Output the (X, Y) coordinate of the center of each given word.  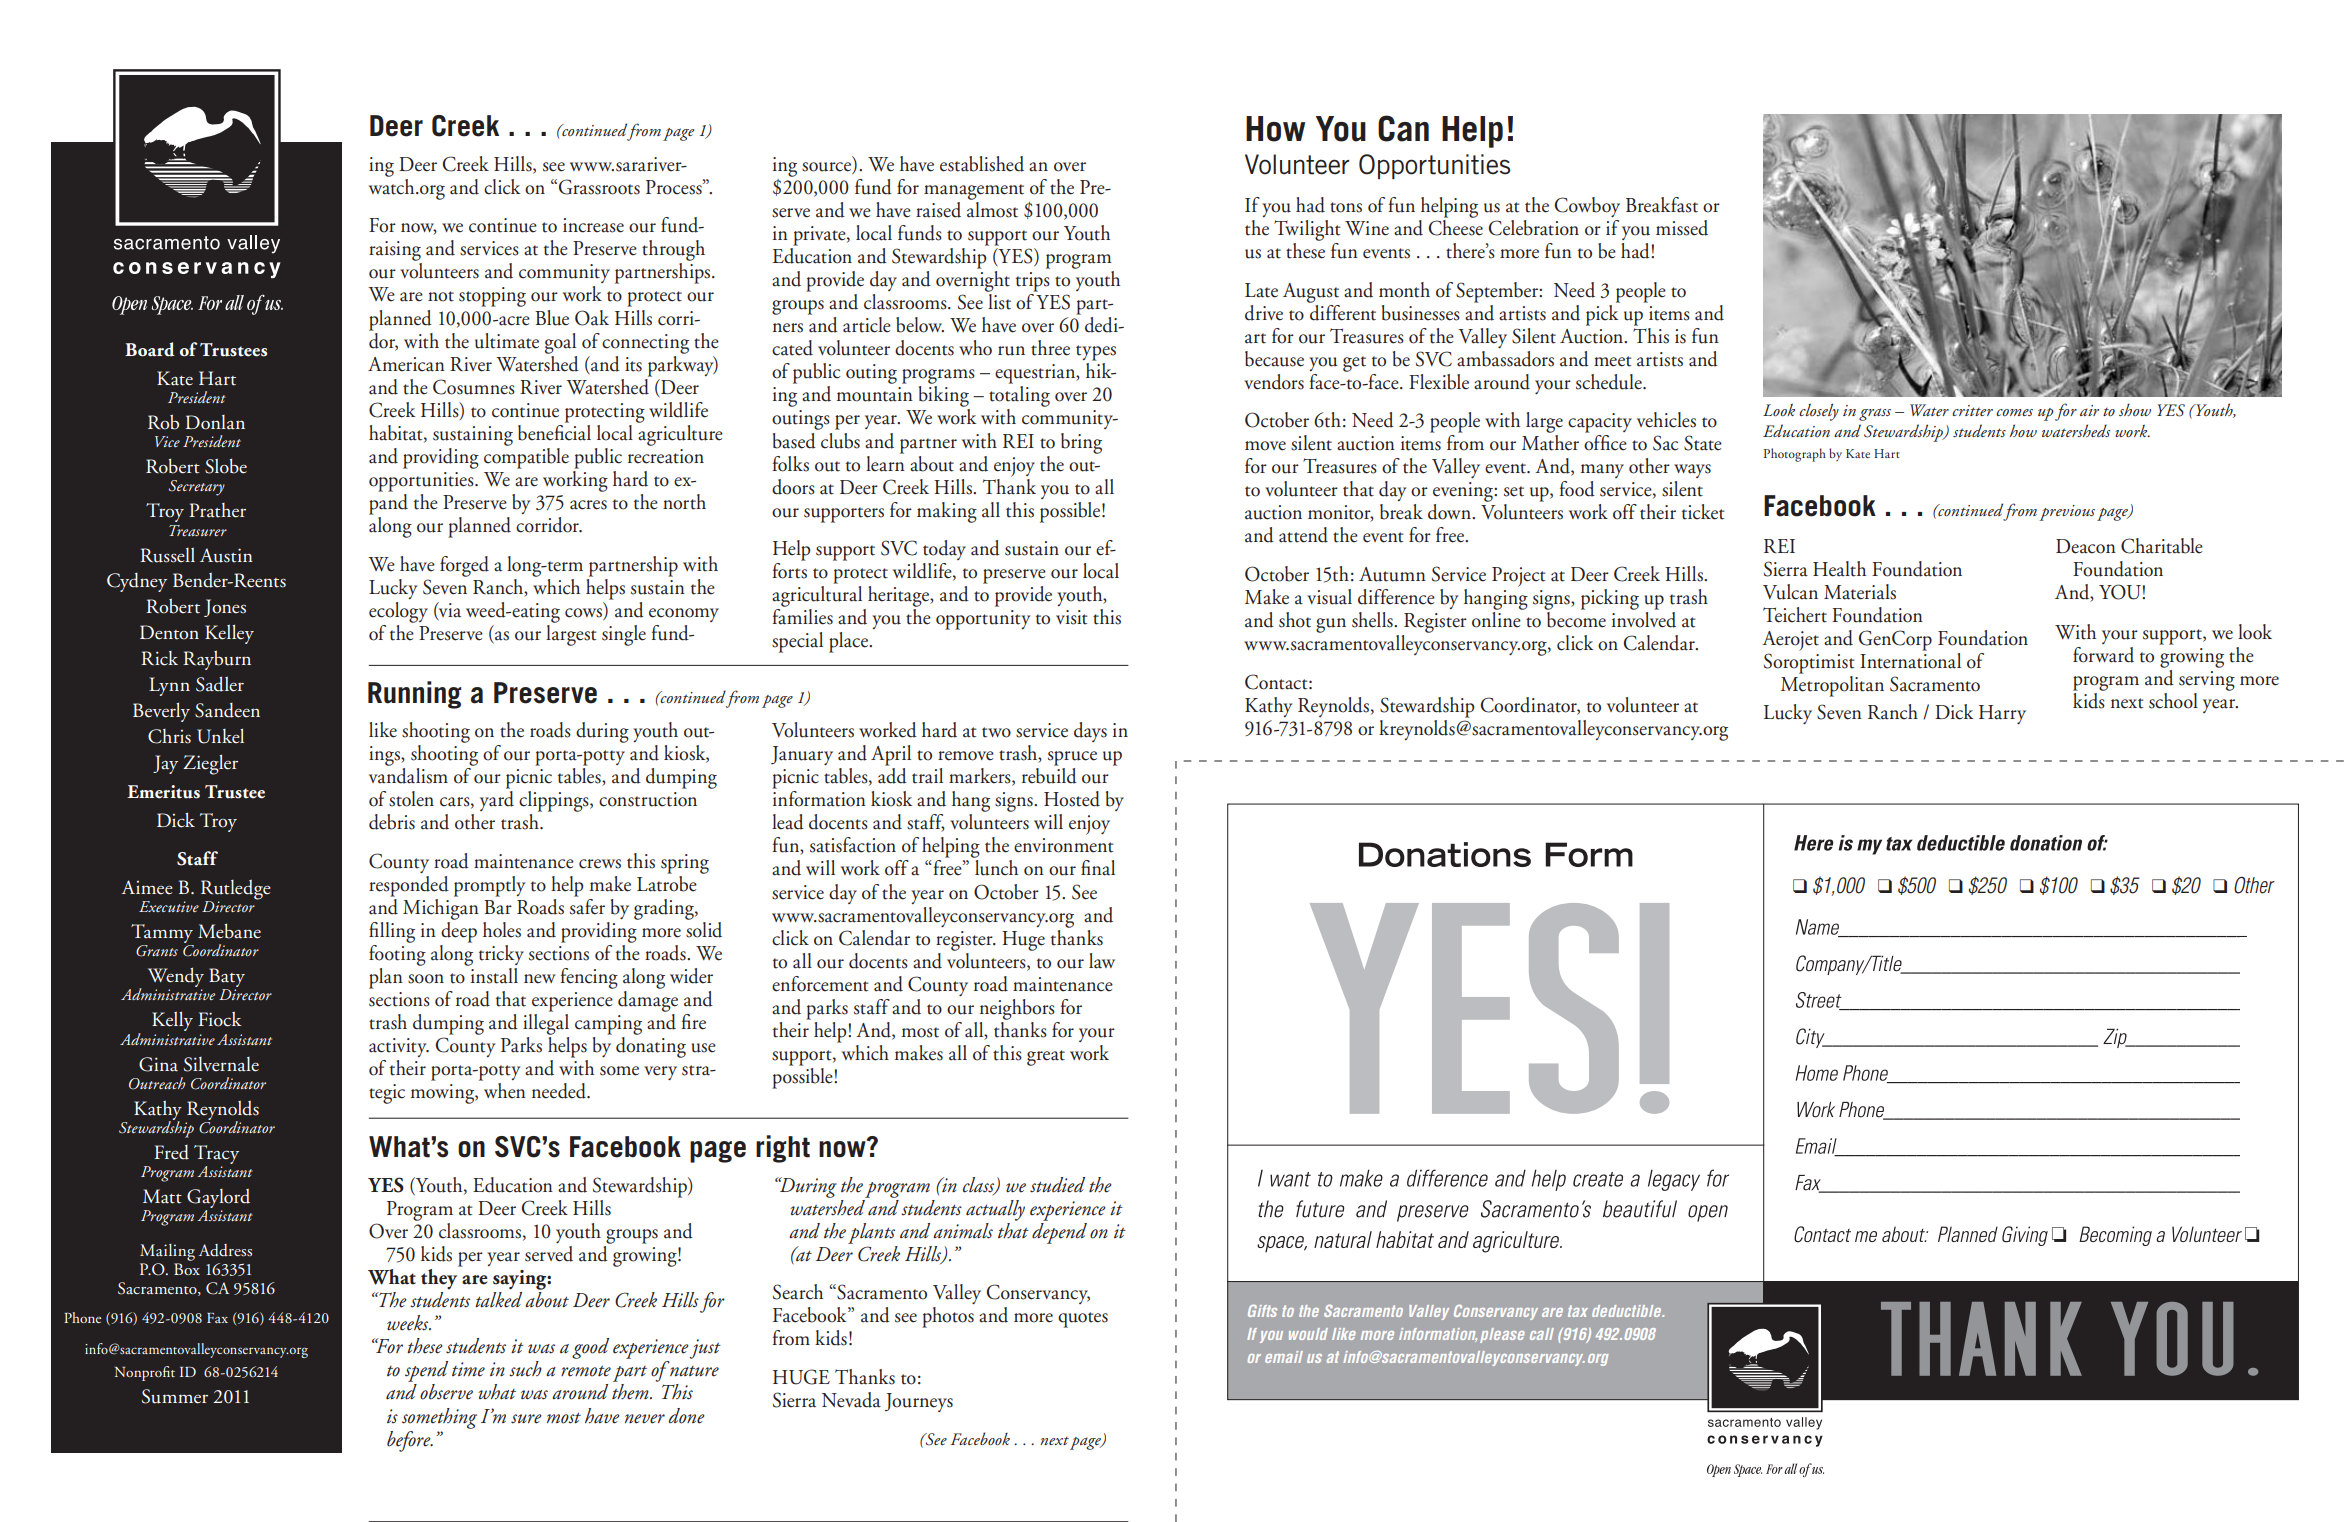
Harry (2002, 714)
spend (426, 1373)
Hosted (1072, 799)
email (1284, 1357)
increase (593, 225)
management (974, 192)
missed (1682, 228)
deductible (1628, 1311)
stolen (411, 799)
